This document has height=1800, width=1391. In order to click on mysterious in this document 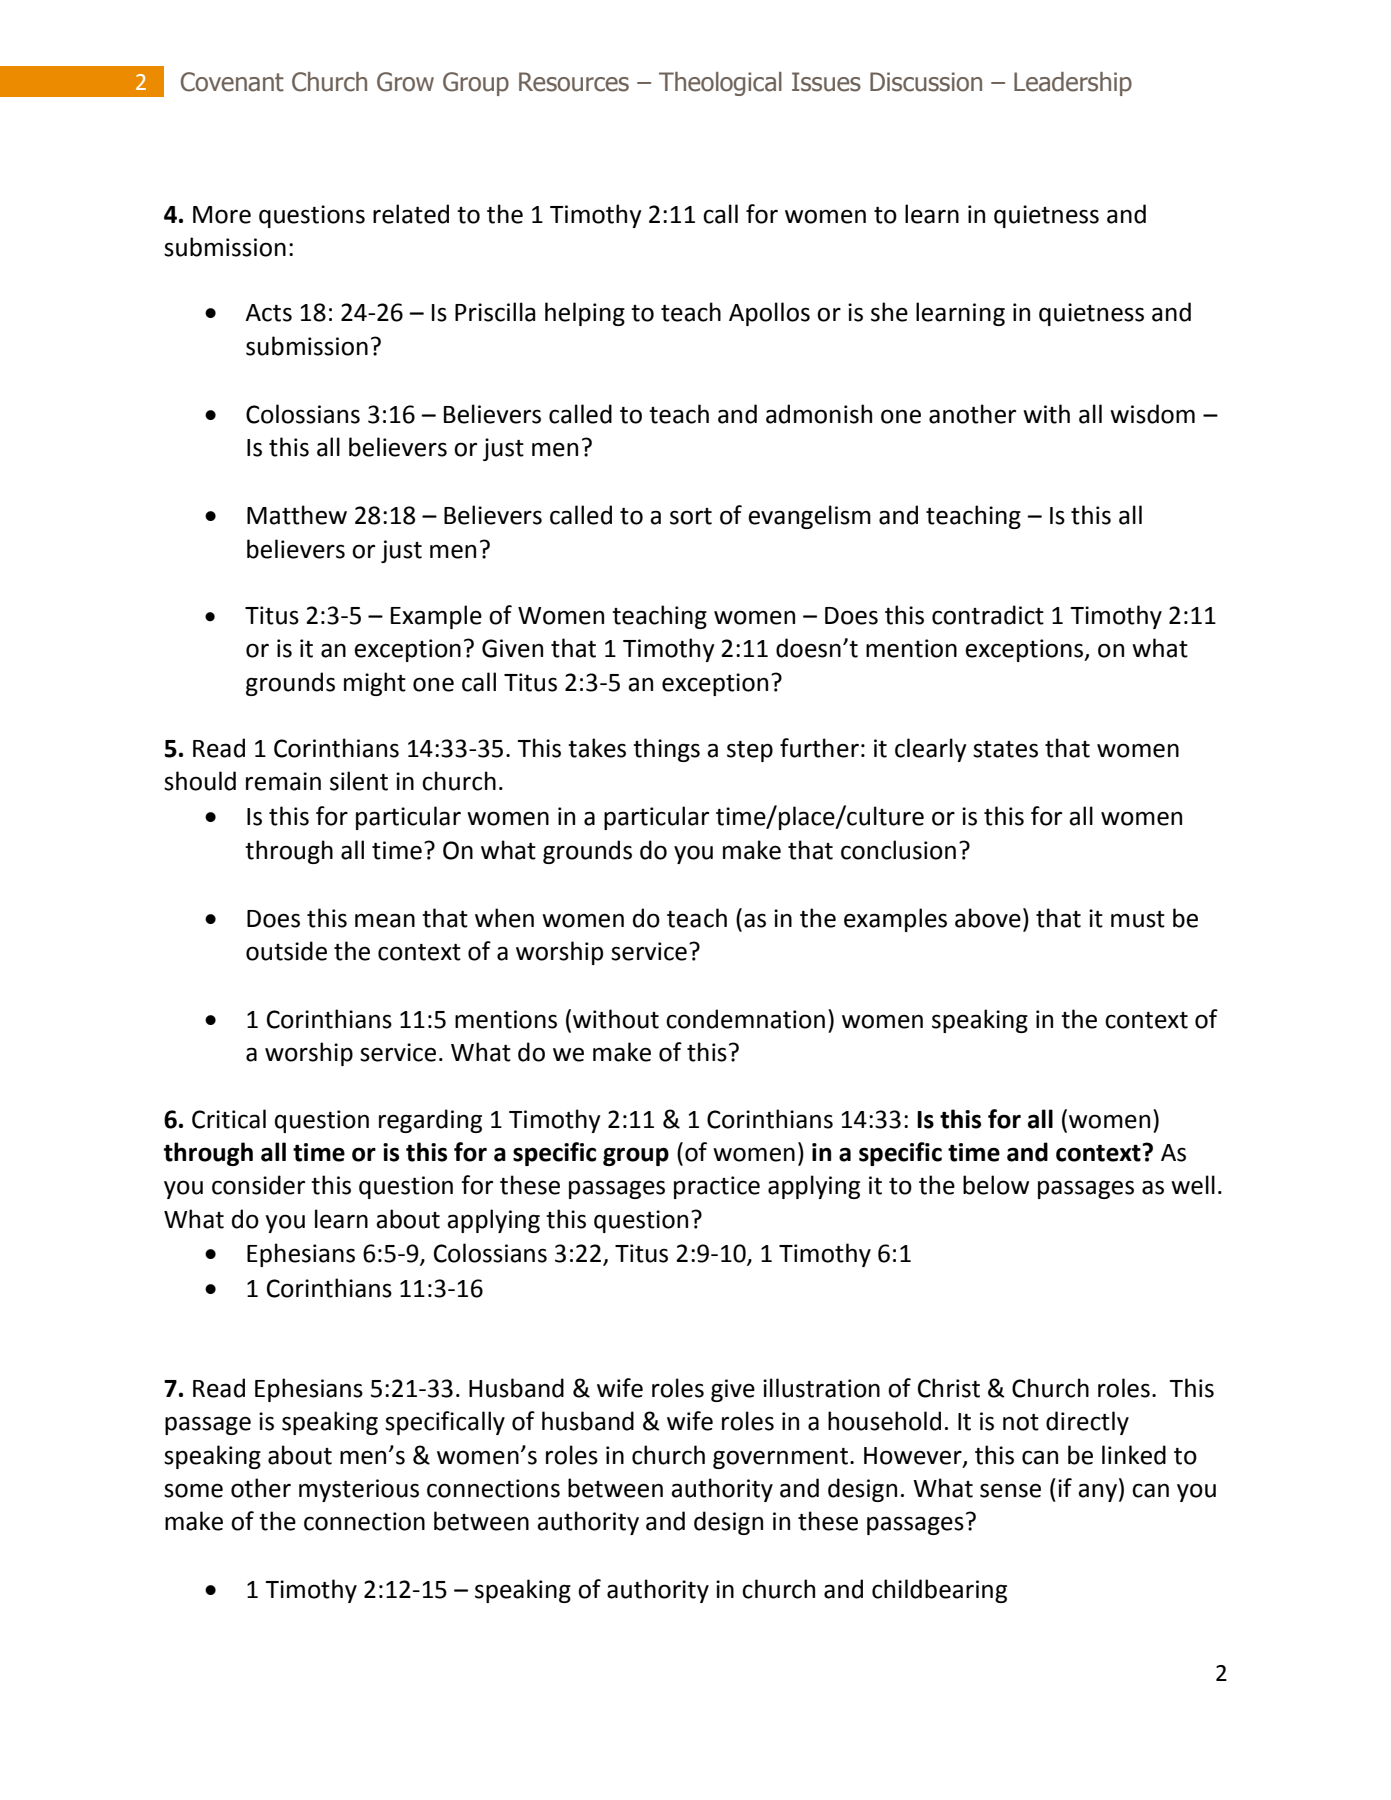, I will do `click(359, 1490)`.
